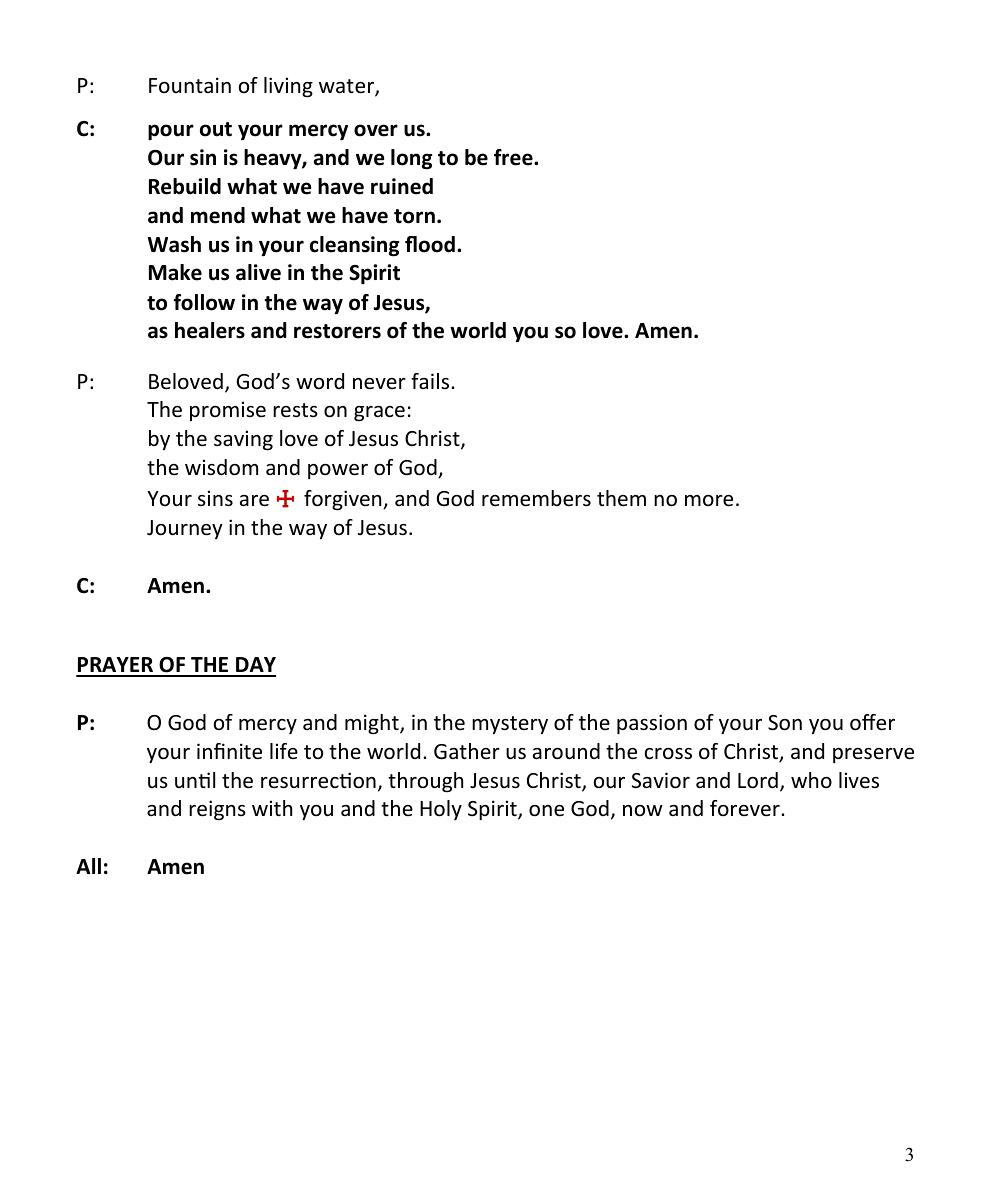 Image resolution: width=991 pixels, height=1204 pixels. What do you see at coordinates (510, 725) in the image?
I see `mystery` at bounding box center [510, 725].
